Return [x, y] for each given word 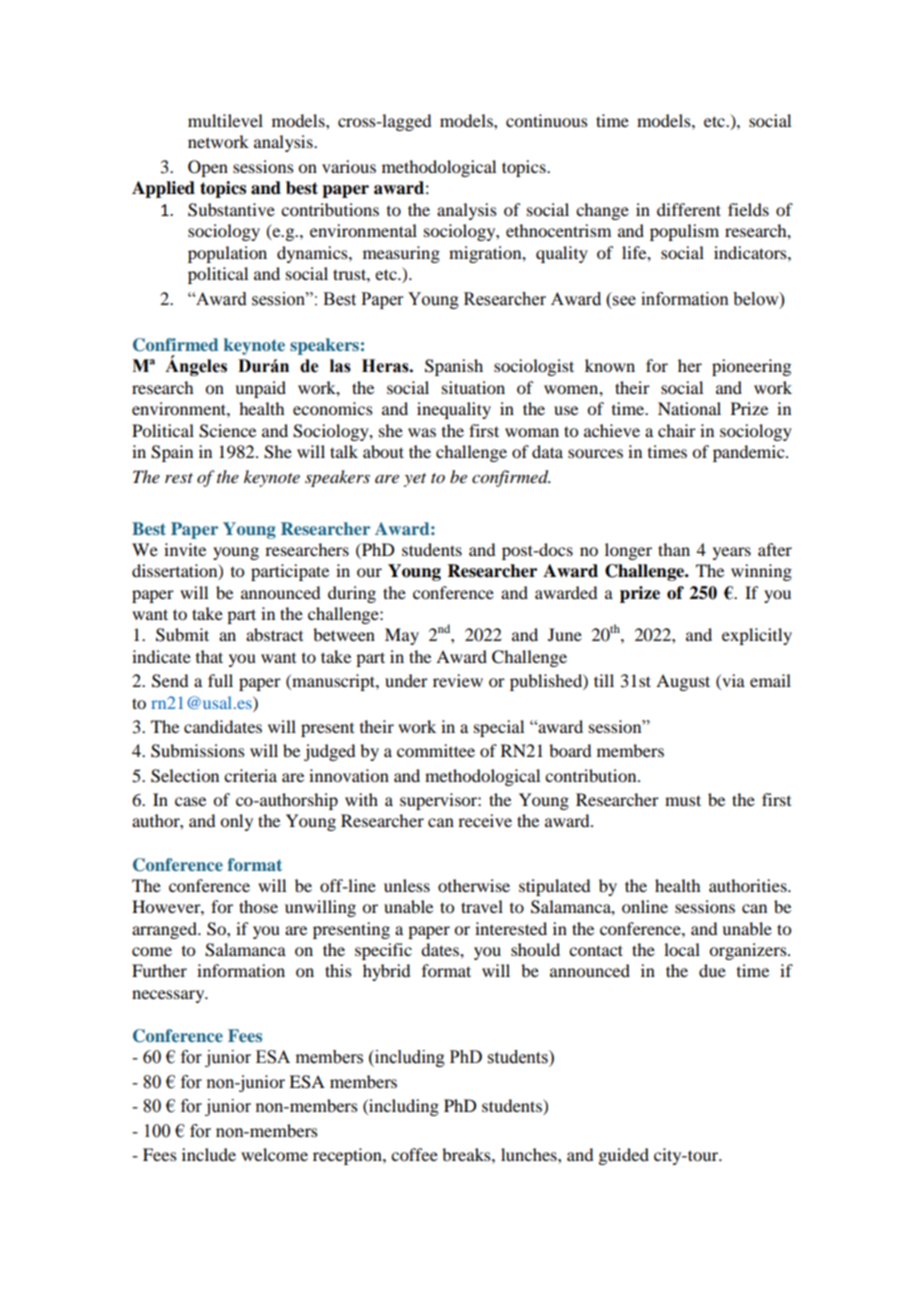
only [236, 822]
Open [208, 168]
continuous [547, 120]
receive [485, 820]
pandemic [750, 453]
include [209, 1154]
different [689, 209]
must [683, 800]
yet [415, 480]
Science [227, 431]
